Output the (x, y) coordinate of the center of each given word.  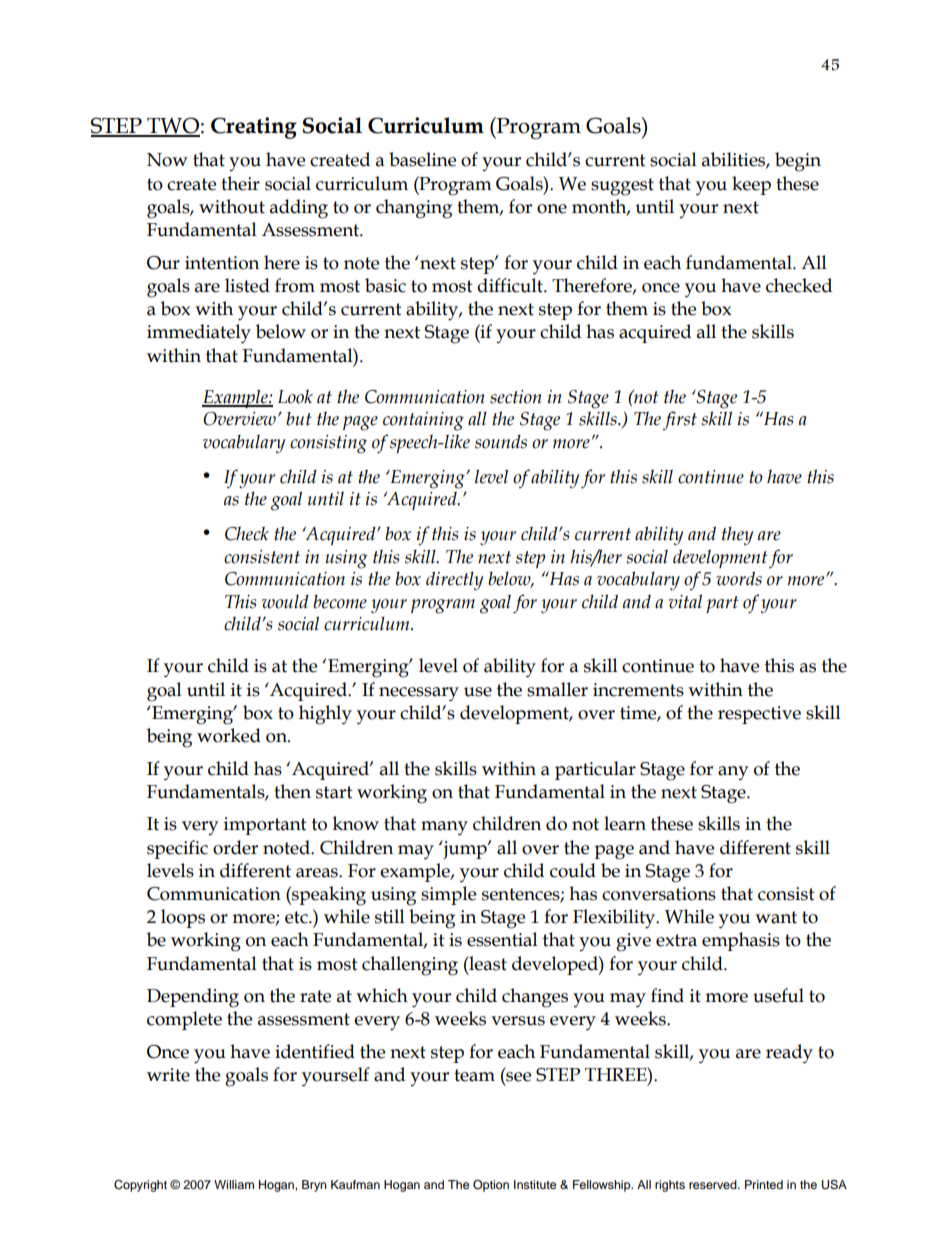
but (298, 419)
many (444, 828)
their (240, 183)
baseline (422, 159)
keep (751, 185)
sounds (501, 442)
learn (625, 823)
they (737, 536)
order (235, 847)
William (234, 1184)
